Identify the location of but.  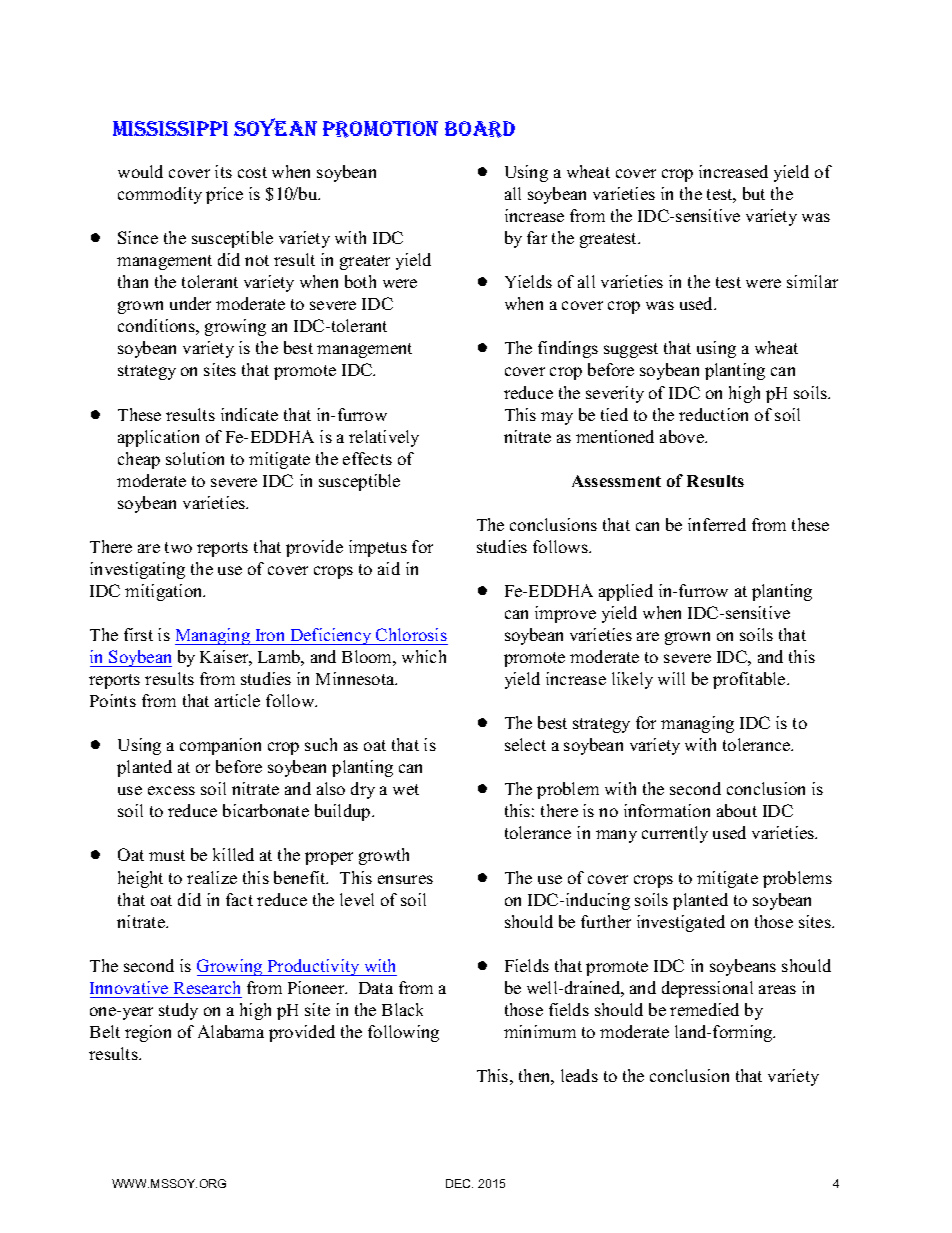
(754, 193).
